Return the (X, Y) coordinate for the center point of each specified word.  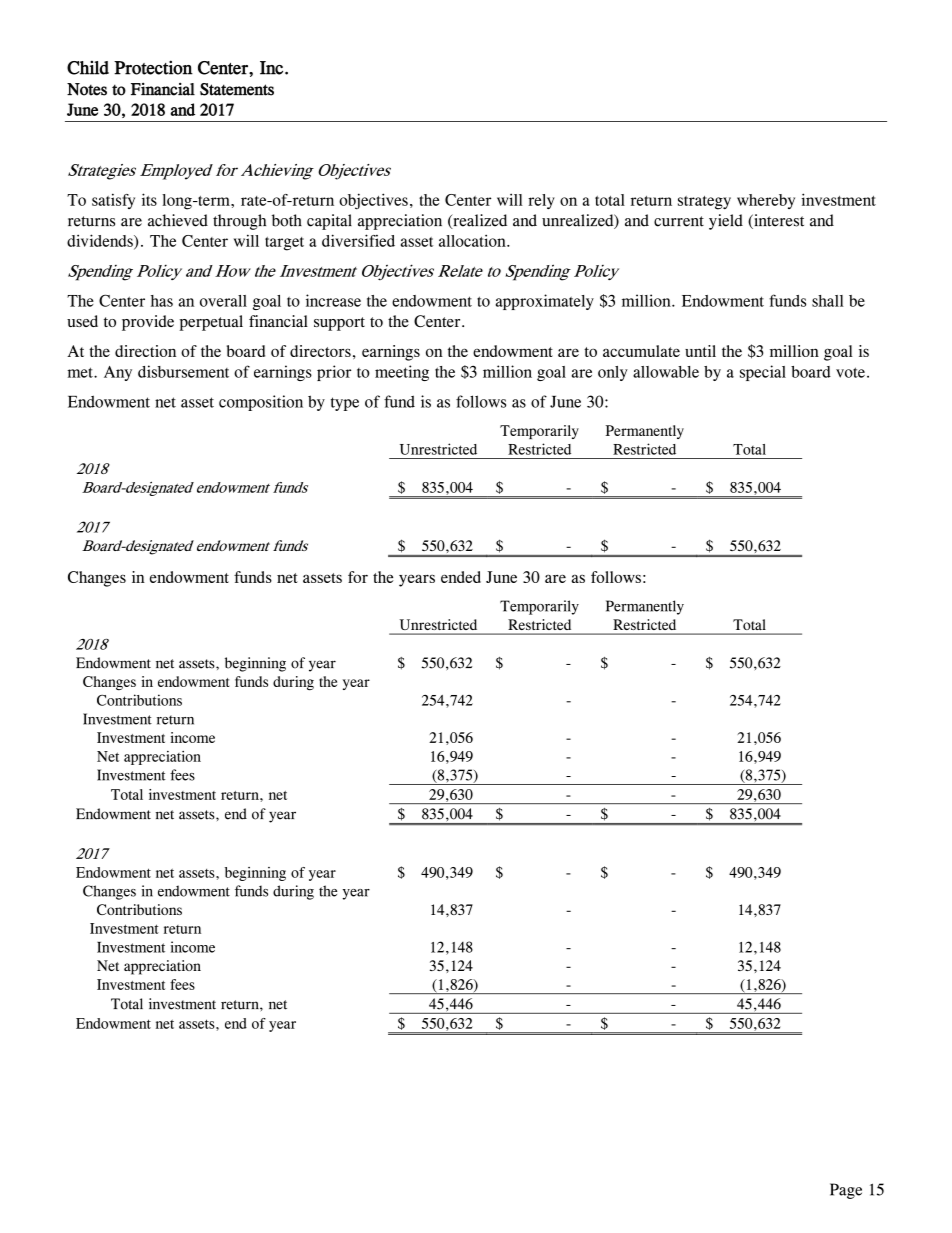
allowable (666, 372)
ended (461, 577)
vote (850, 372)
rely (541, 201)
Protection (153, 67)
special (763, 373)
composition (261, 403)
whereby (766, 201)
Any (118, 373)
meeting (402, 373)
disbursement (183, 371)
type (345, 404)
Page (846, 1191)
